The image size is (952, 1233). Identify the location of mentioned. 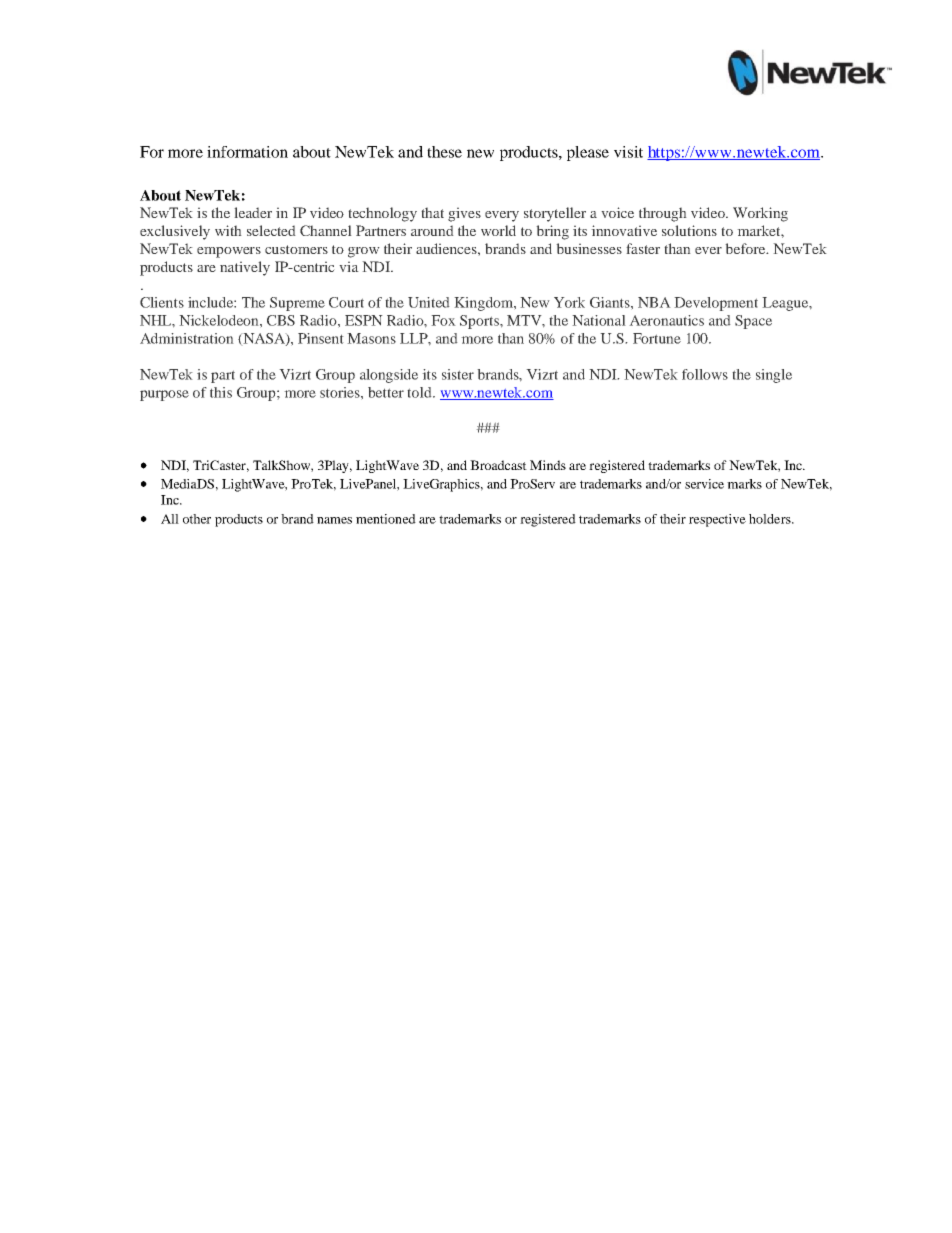
(386, 519).
